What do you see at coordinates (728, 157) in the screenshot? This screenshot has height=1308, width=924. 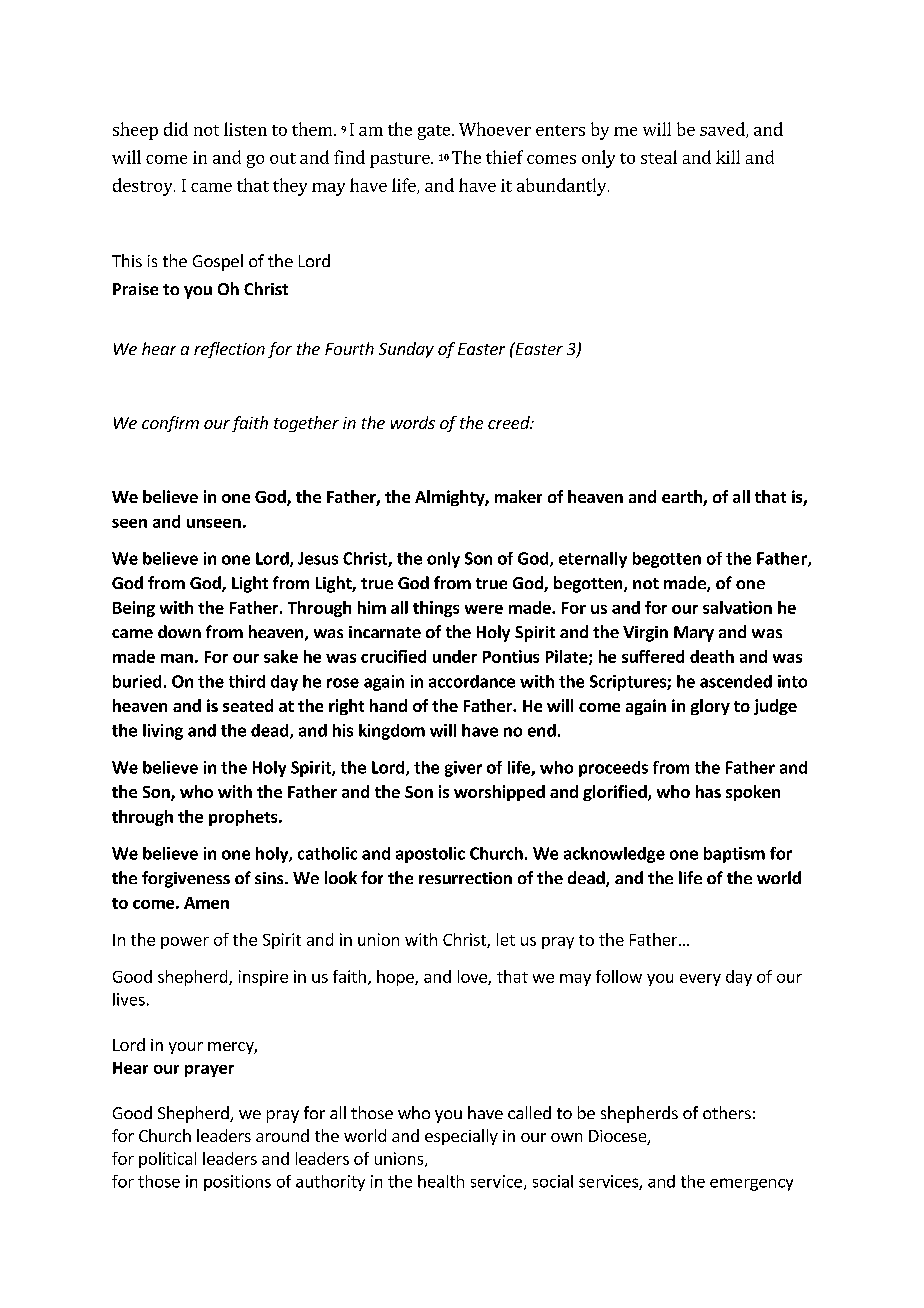 I see `kill` at bounding box center [728, 157].
